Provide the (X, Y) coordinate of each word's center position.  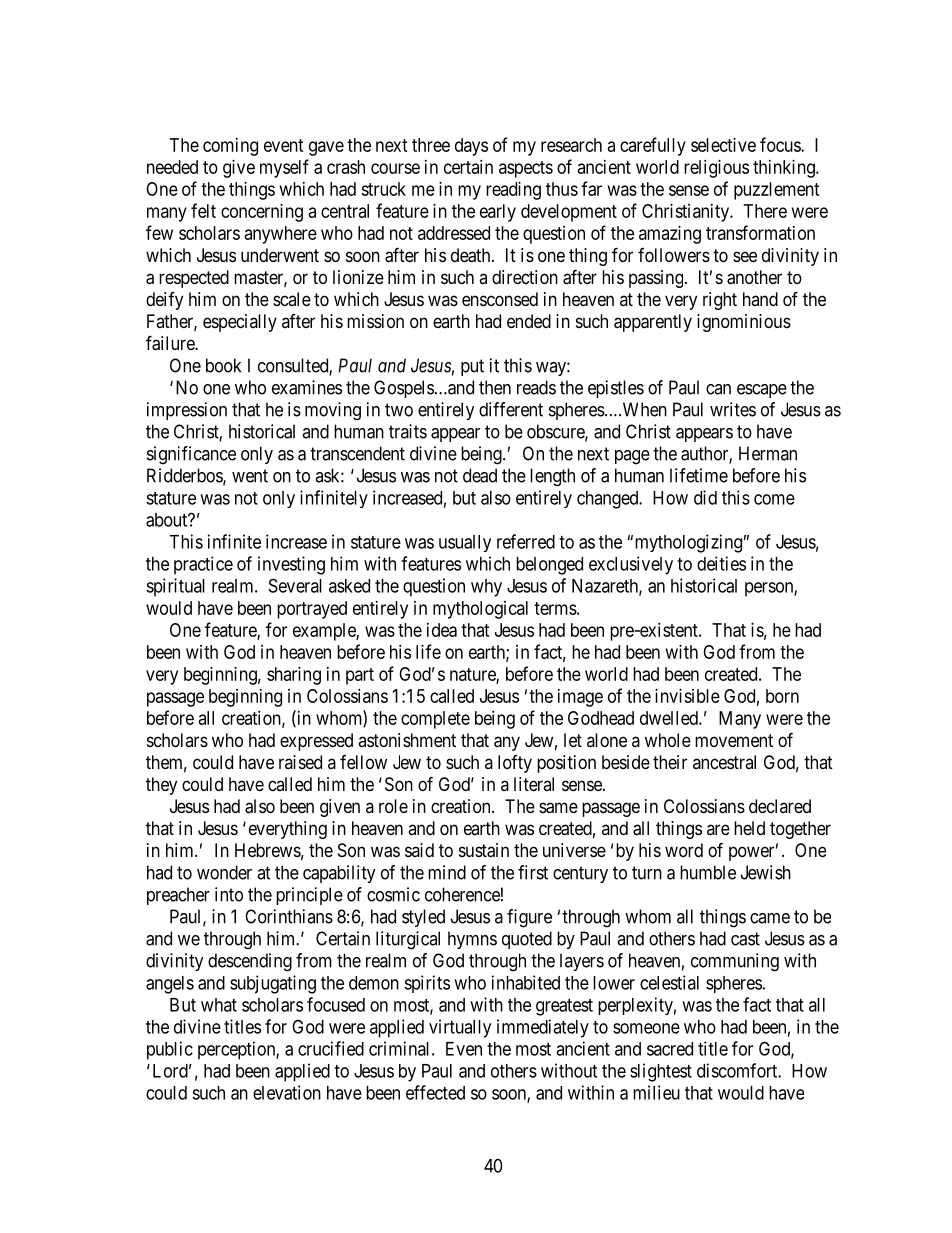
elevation (287, 1092)
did (705, 497)
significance (191, 455)
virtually (460, 1028)
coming (230, 147)
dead (480, 475)
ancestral (724, 762)
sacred (670, 1049)
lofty (515, 764)
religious (716, 169)
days (471, 147)
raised (300, 762)
